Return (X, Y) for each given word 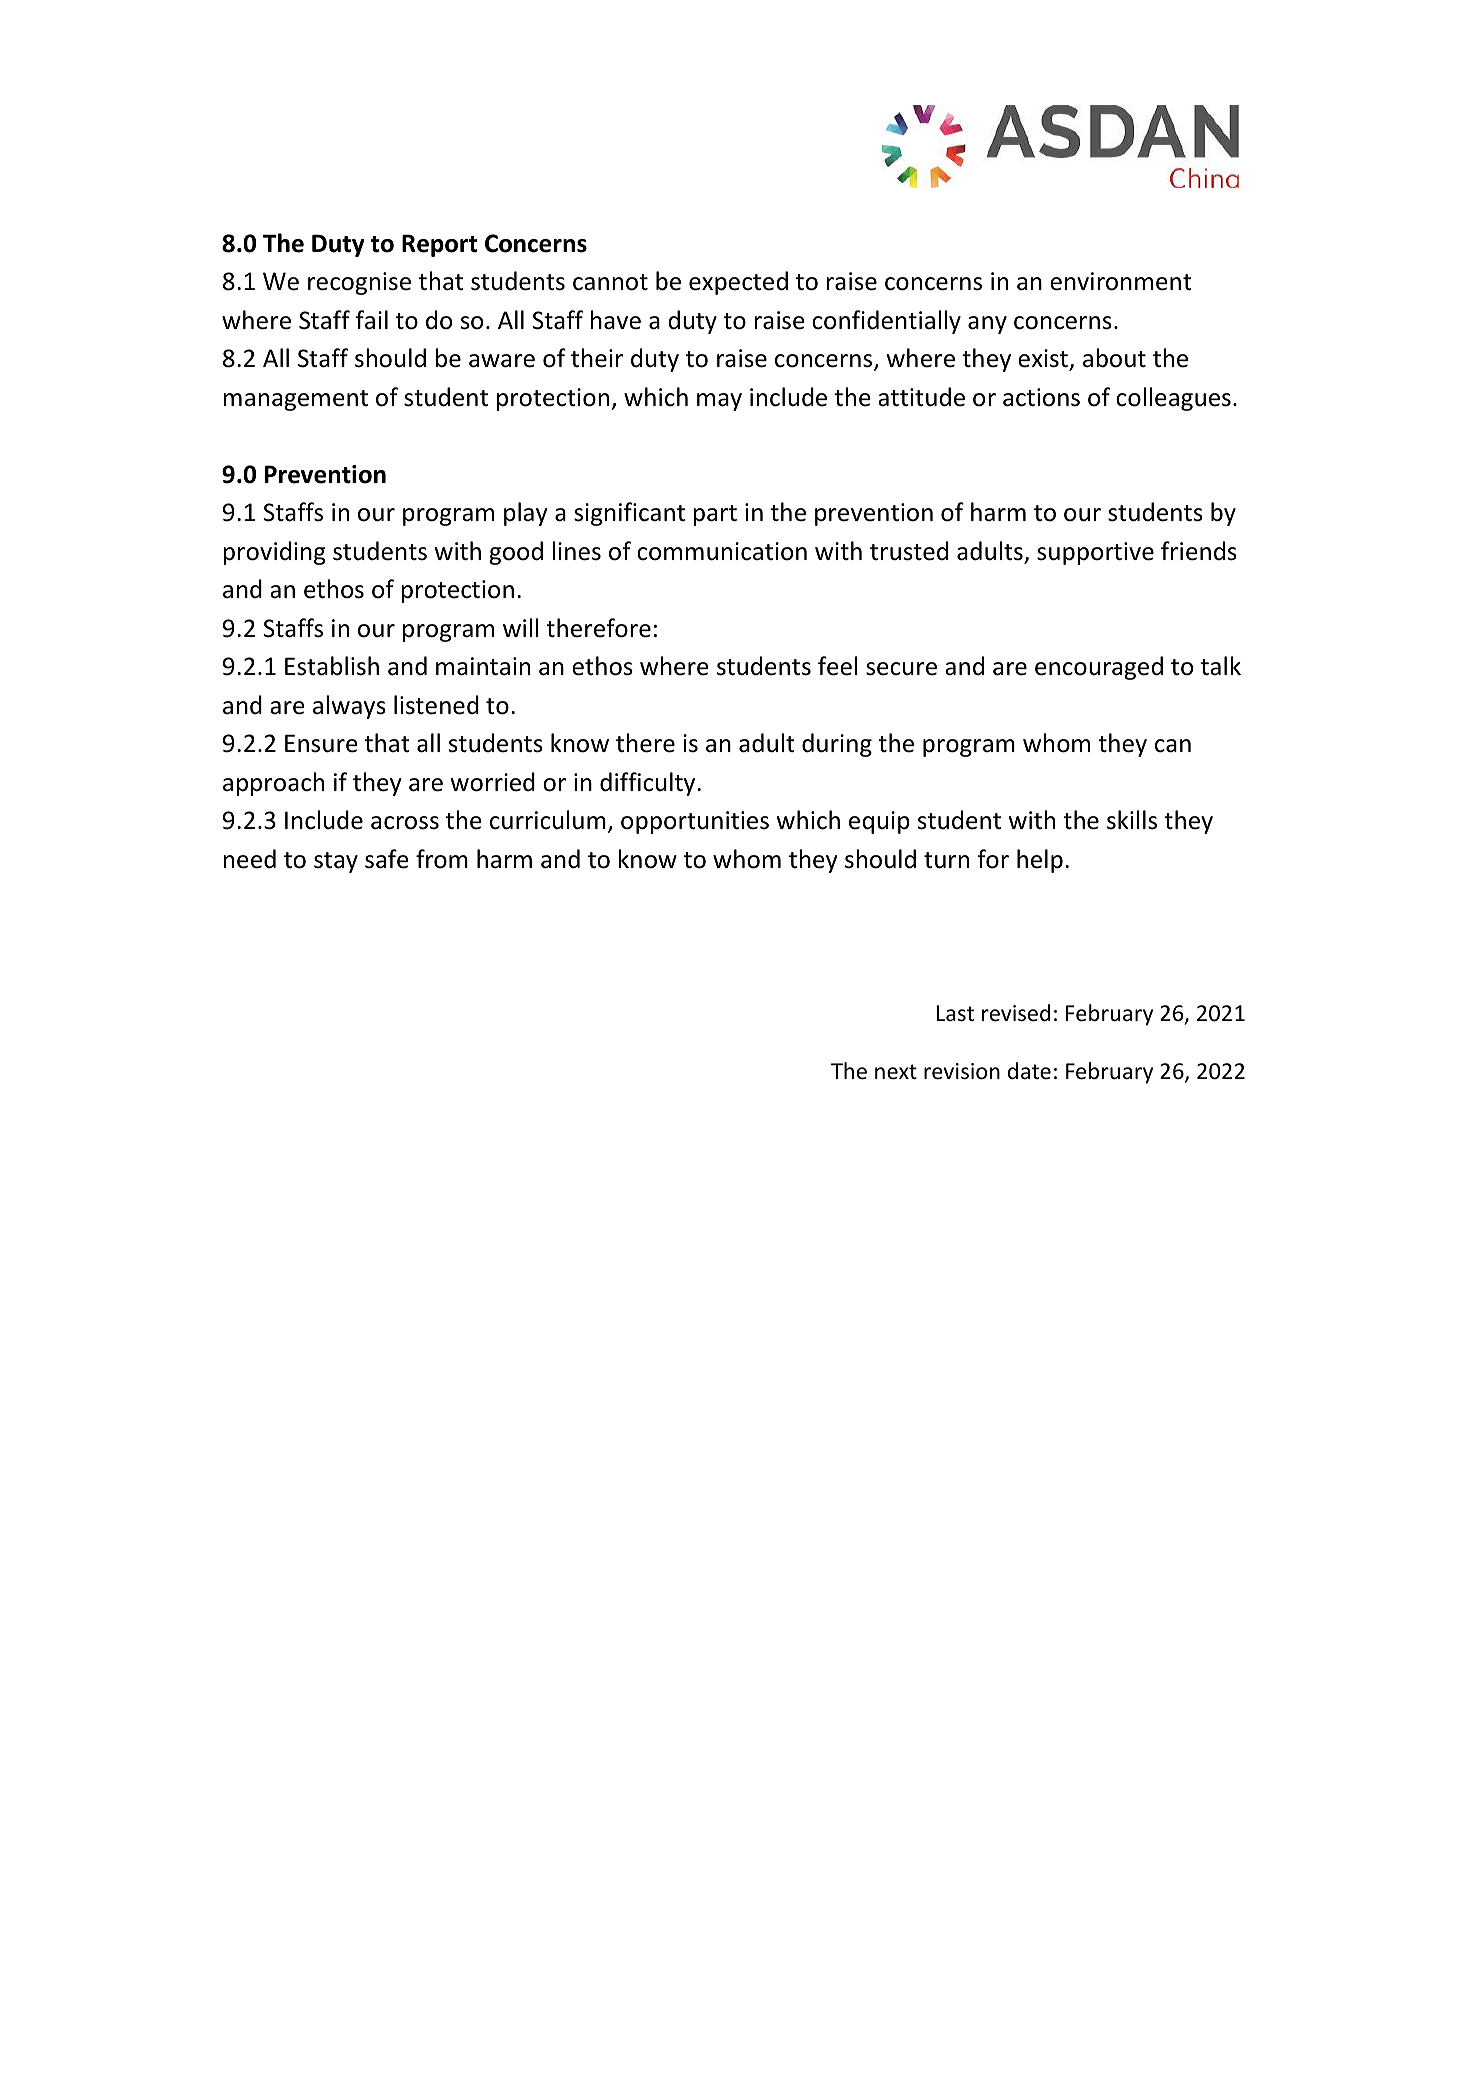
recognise (359, 283)
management (295, 400)
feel (838, 666)
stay (336, 862)
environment (1121, 281)
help (1040, 861)
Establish (332, 666)
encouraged (1099, 668)
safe (387, 859)
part (715, 515)
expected (738, 283)
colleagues (1173, 399)
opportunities (695, 822)
